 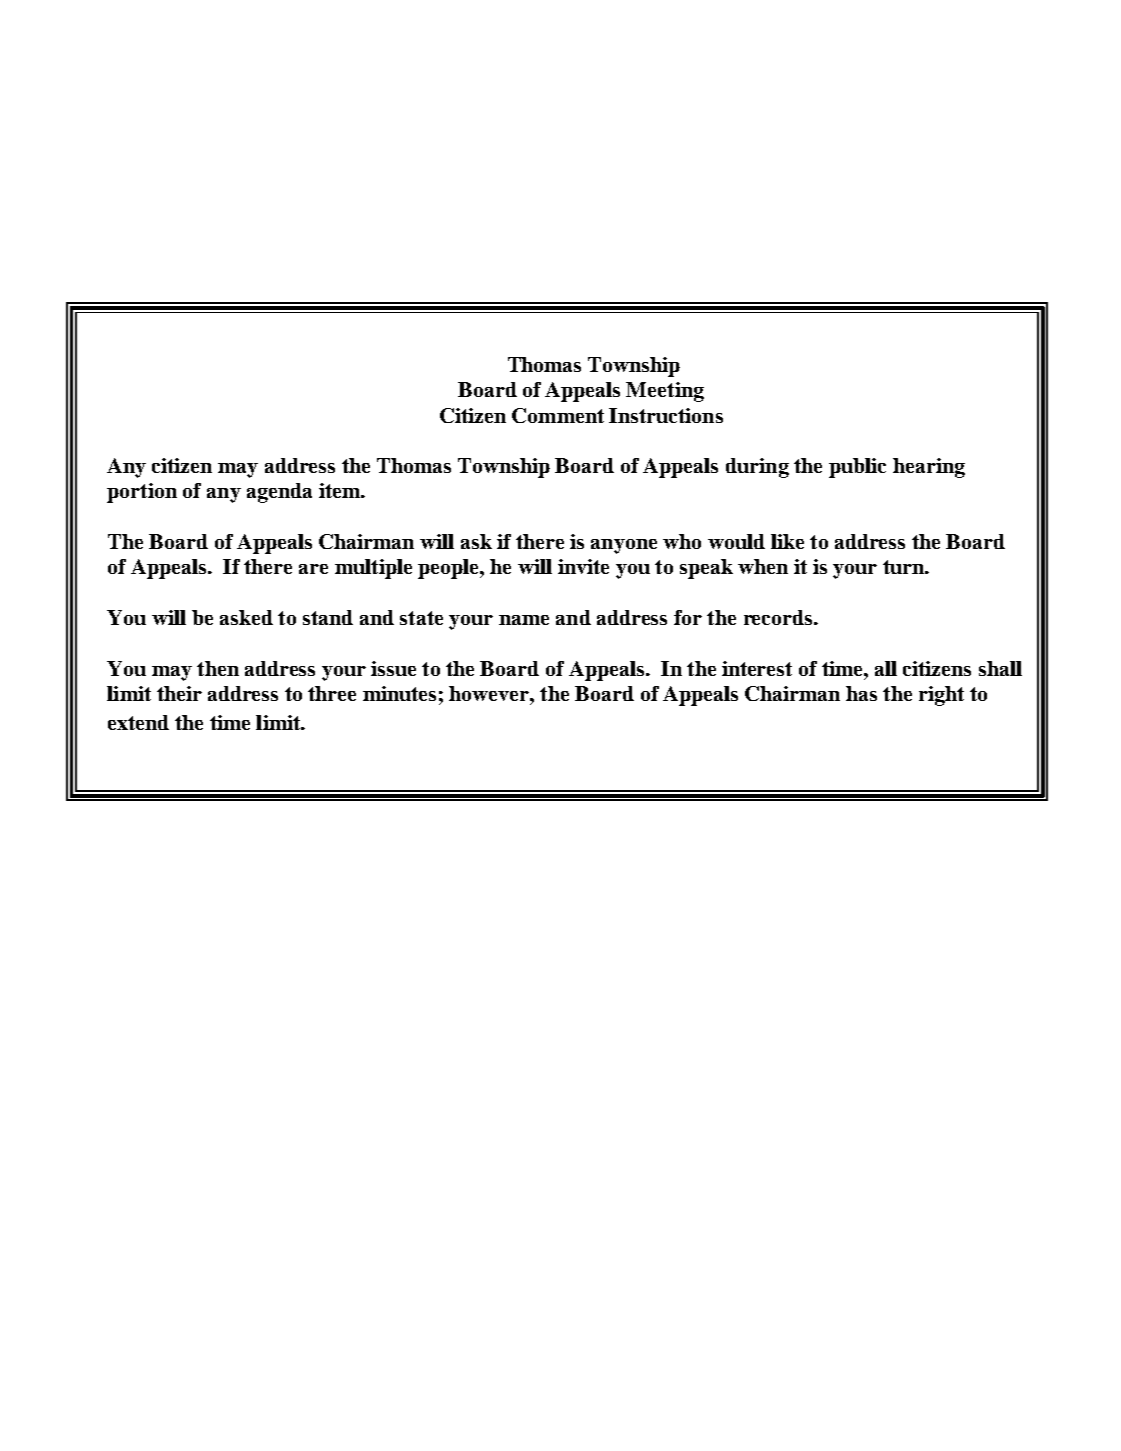 I want to click on right, so click(x=941, y=696).
